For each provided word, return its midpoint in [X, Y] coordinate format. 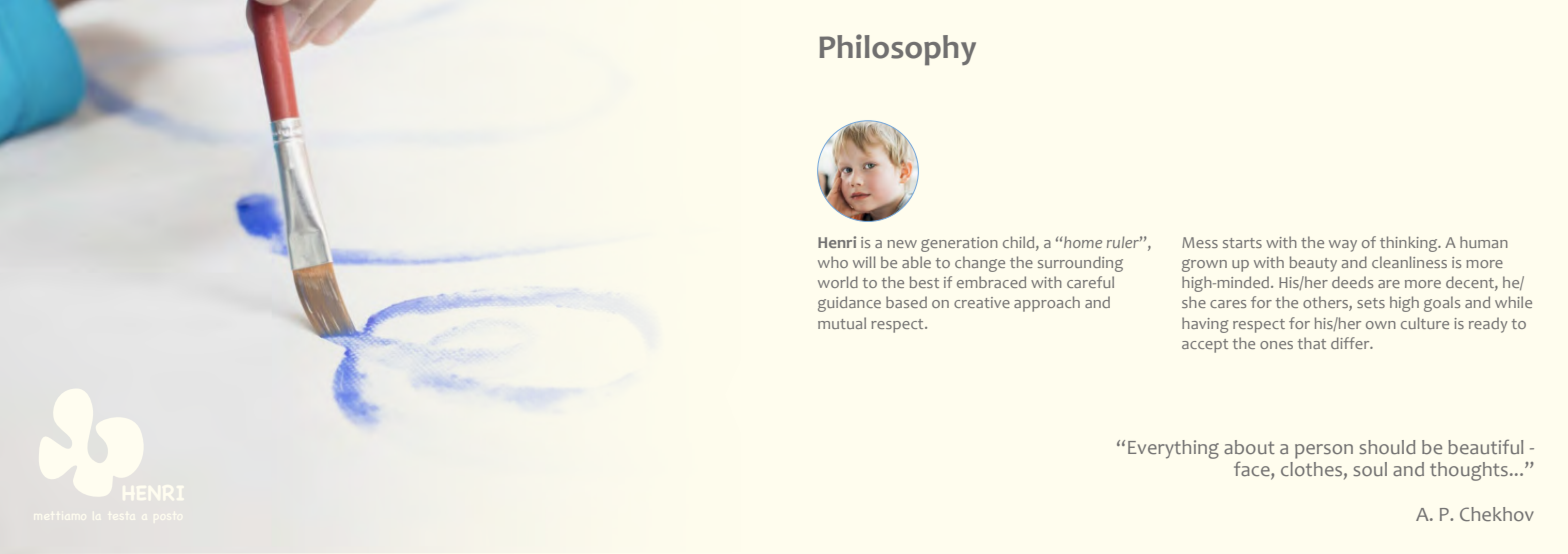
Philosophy [898, 50]
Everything [1173, 449]
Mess [1200, 242]
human [1484, 242]
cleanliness [1409, 262]
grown [1204, 265]
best [924, 282]
